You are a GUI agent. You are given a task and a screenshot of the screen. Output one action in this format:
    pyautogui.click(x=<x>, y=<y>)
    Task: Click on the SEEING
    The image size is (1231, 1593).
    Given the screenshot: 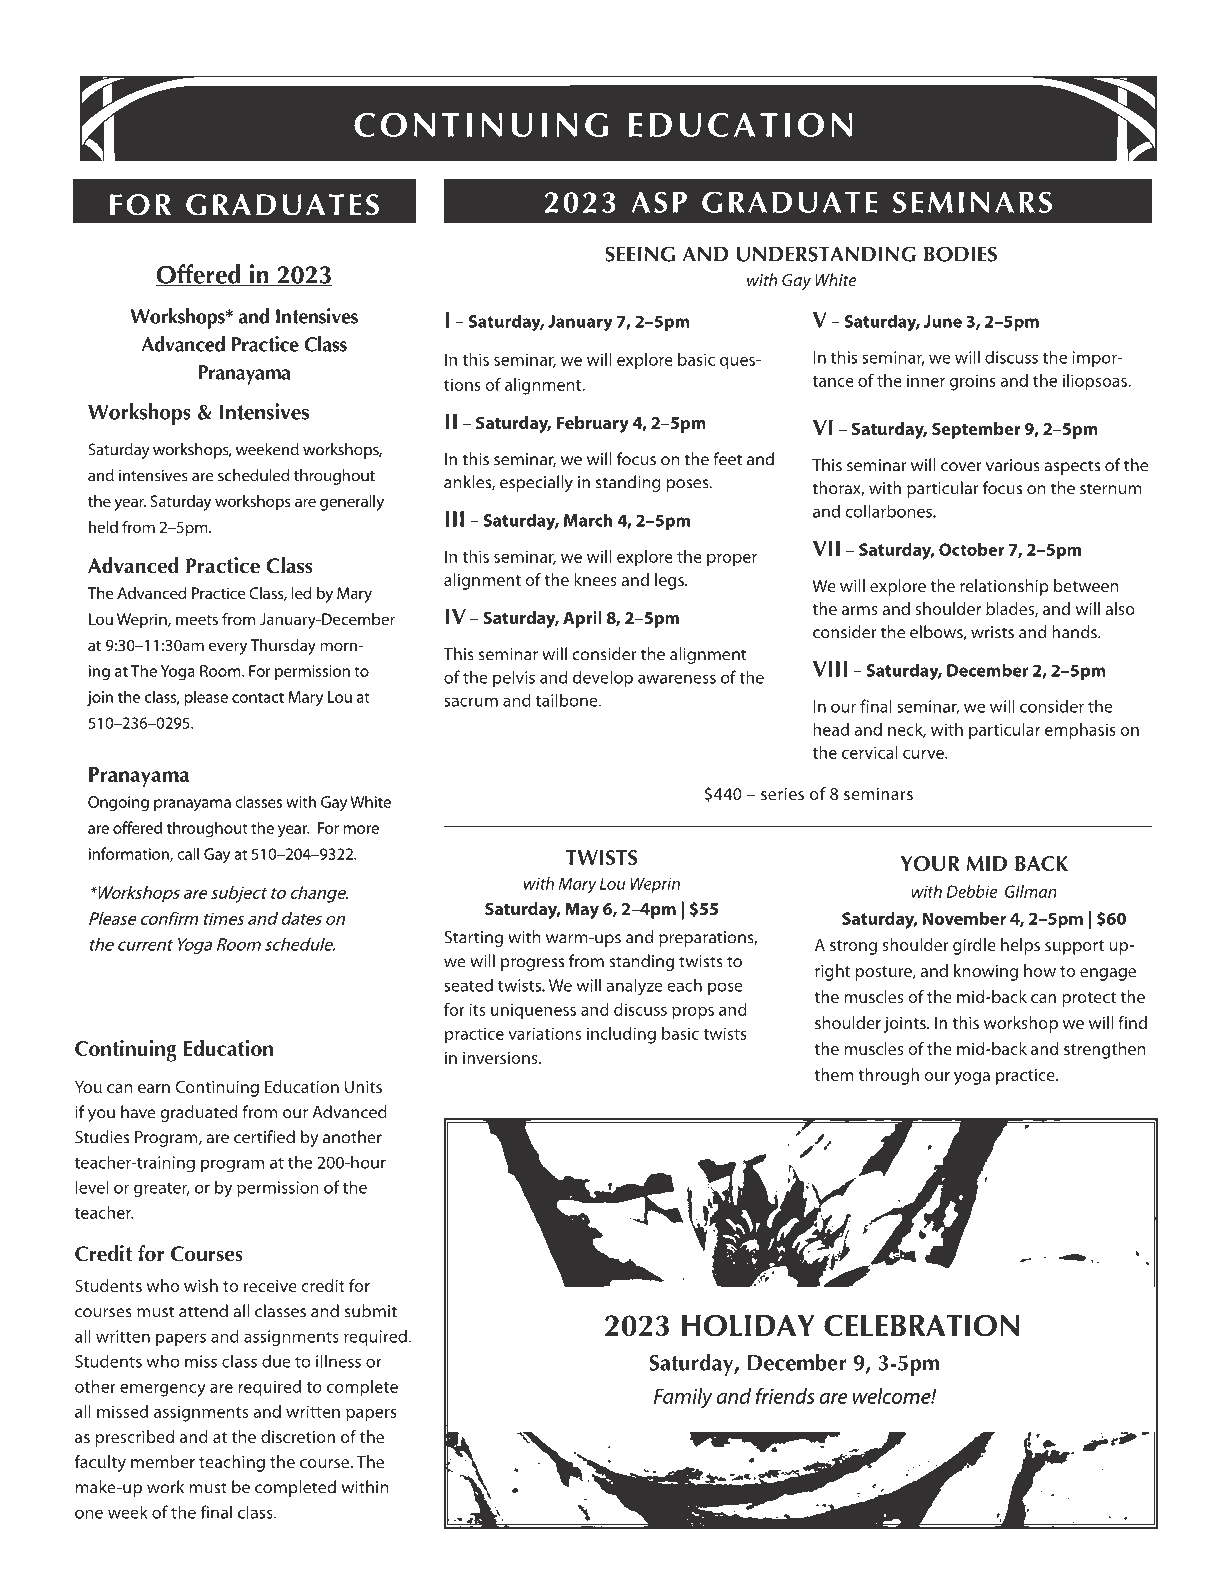 What is the action you would take?
    pyautogui.click(x=640, y=254)
